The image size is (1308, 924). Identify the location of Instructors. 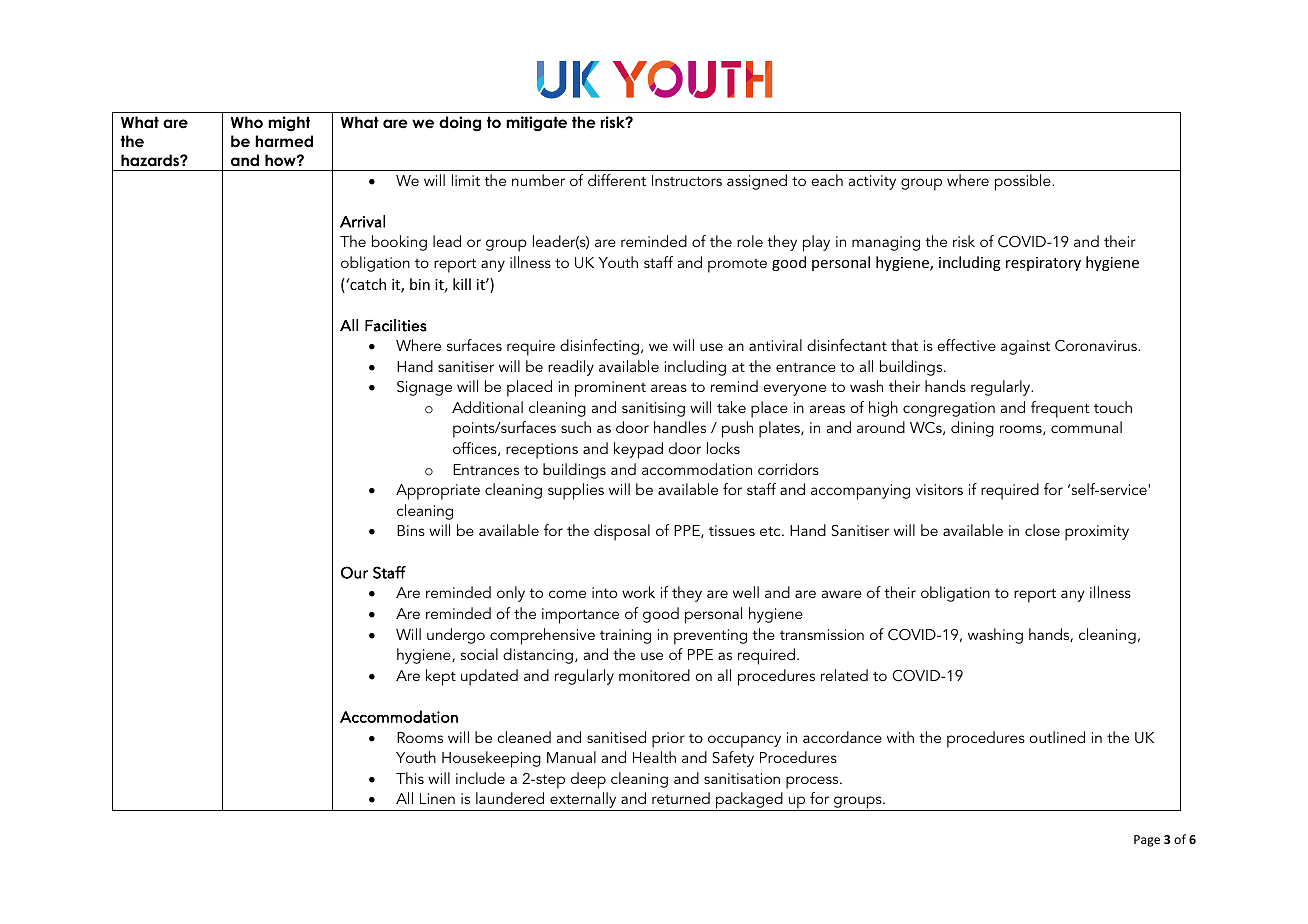
(687, 180).
